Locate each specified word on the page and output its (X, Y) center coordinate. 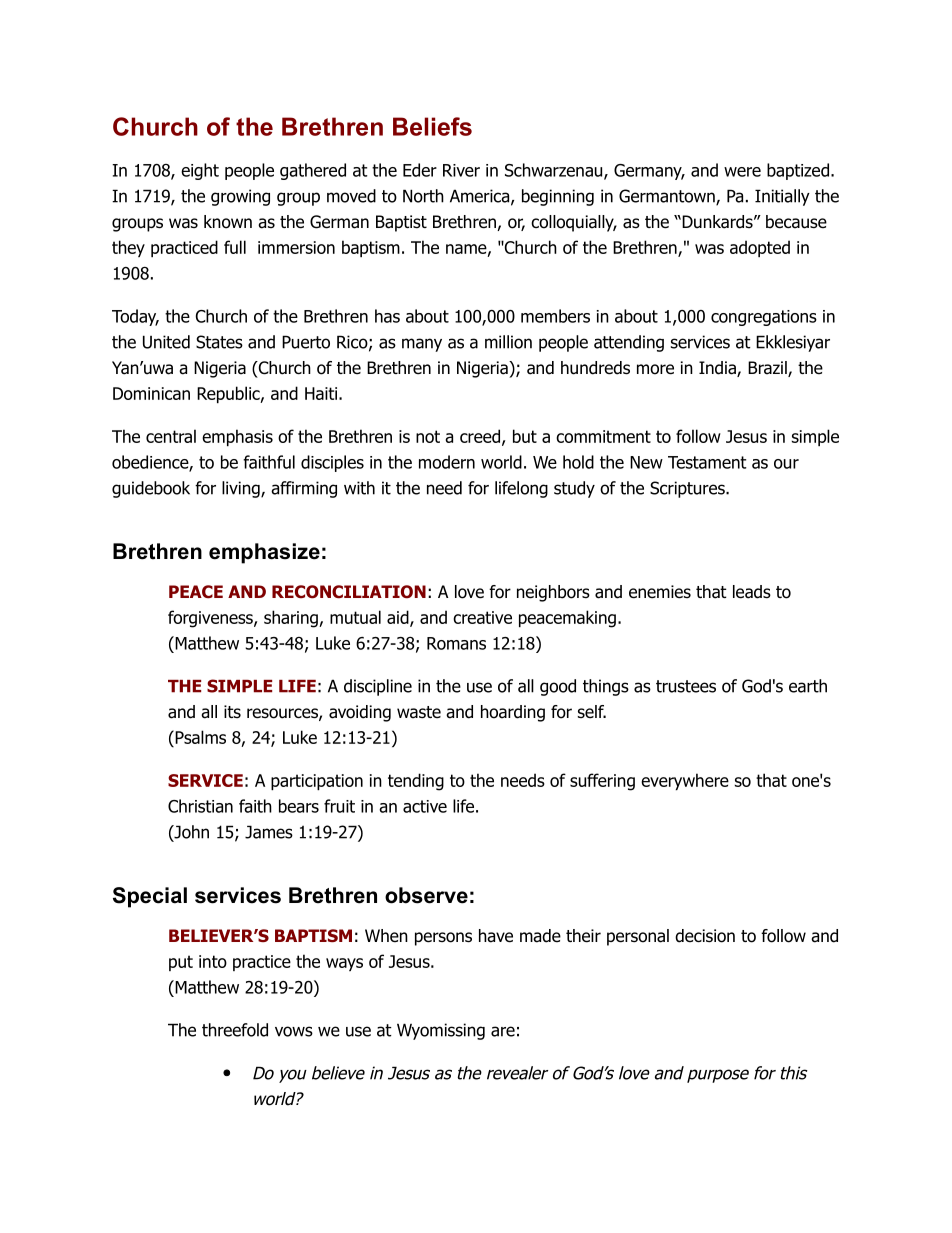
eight (200, 171)
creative (482, 617)
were (742, 172)
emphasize (264, 553)
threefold (235, 1030)
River (461, 170)
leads (752, 592)
